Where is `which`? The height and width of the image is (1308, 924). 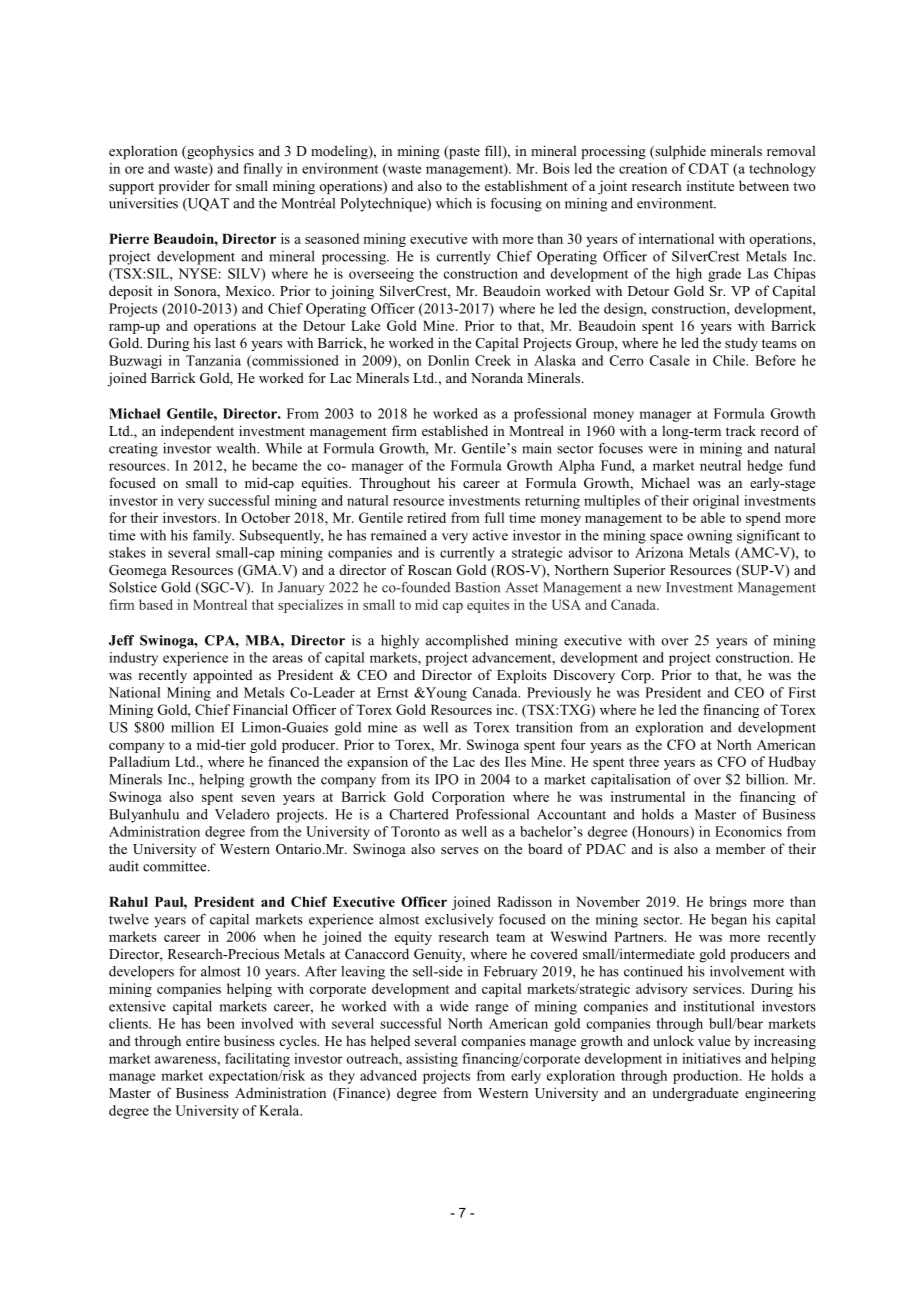 which is located at coordinates (454, 203).
